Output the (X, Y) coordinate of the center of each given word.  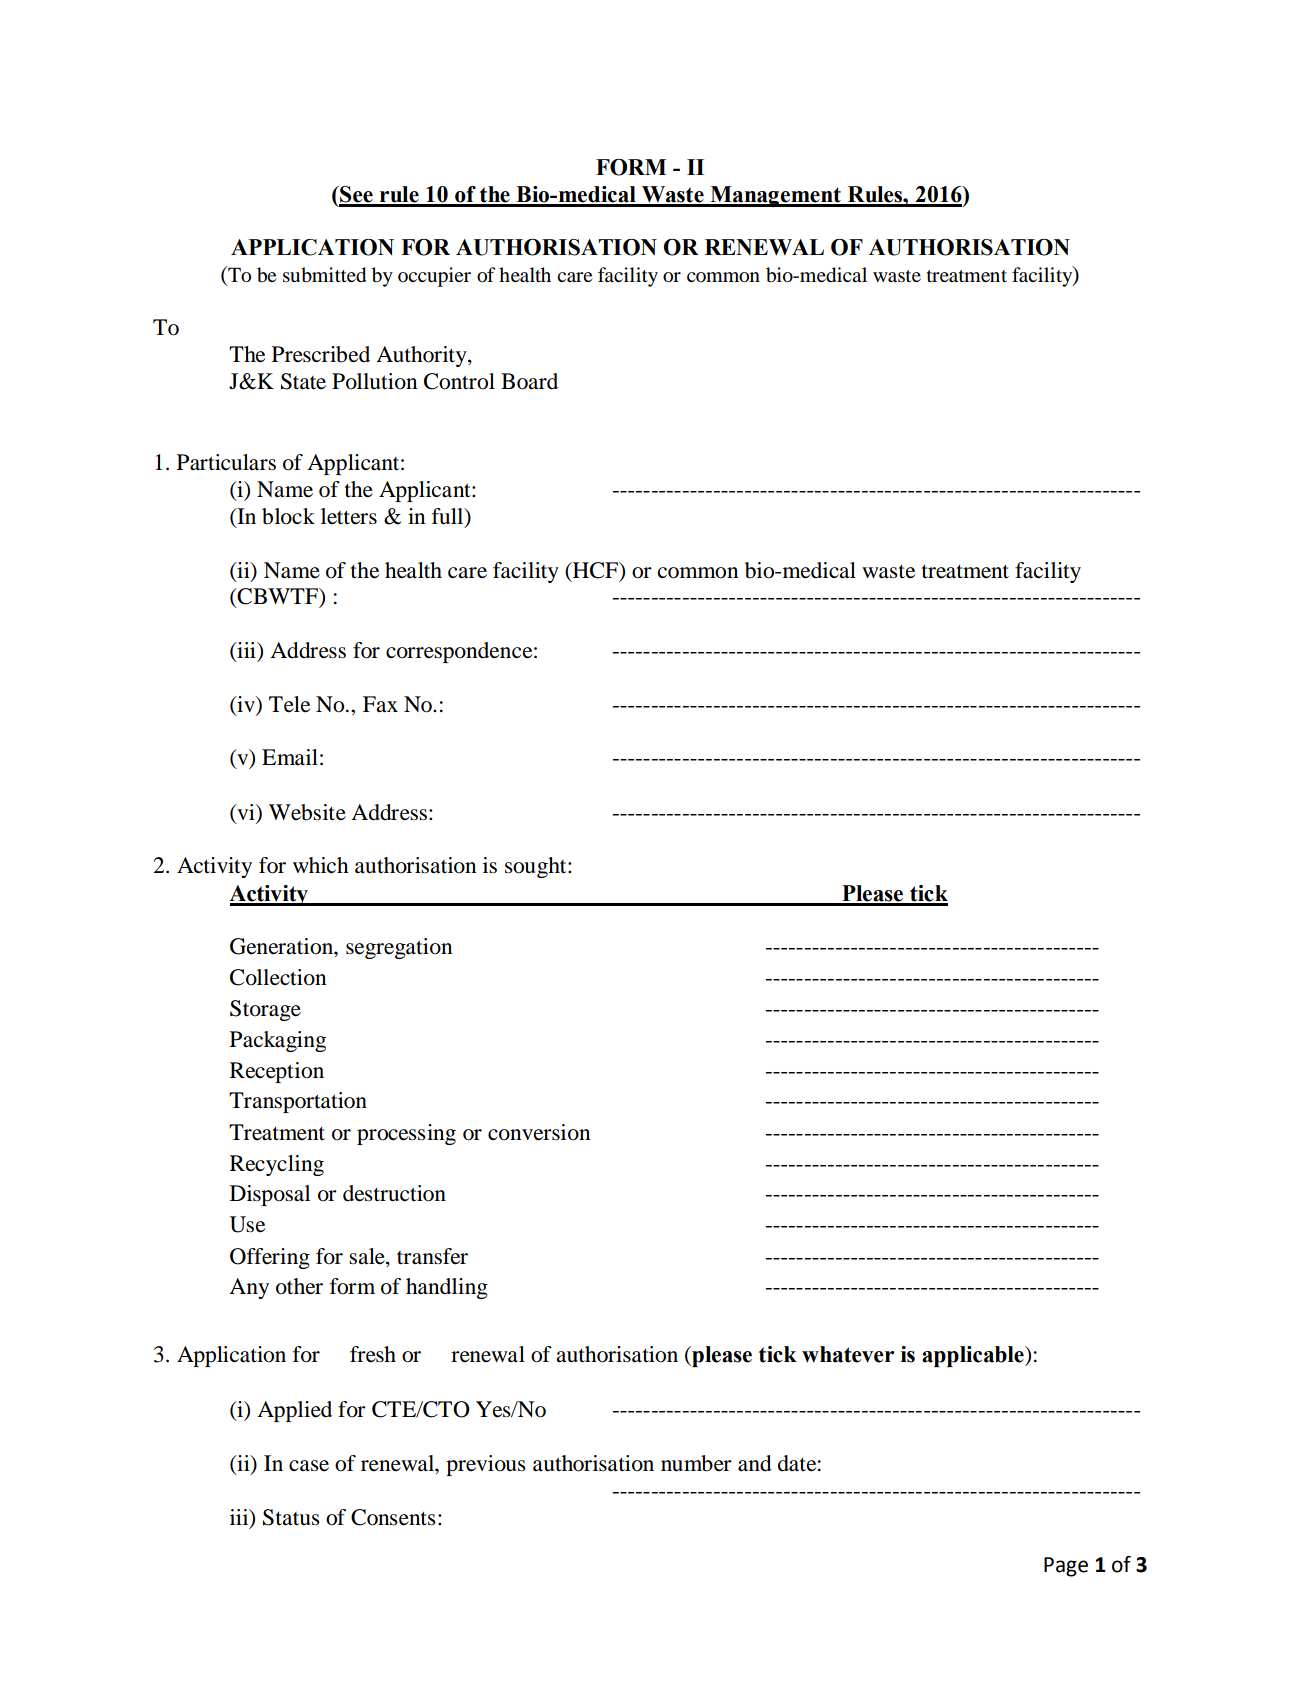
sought (537, 867)
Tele (289, 704)
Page (1066, 1567)
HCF (595, 570)
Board (529, 381)
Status (291, 1517)
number (696, 1463)
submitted (324, 275)
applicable (974, 1356)
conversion (539, 1132)
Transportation (298, 1102)
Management (775, 196)
